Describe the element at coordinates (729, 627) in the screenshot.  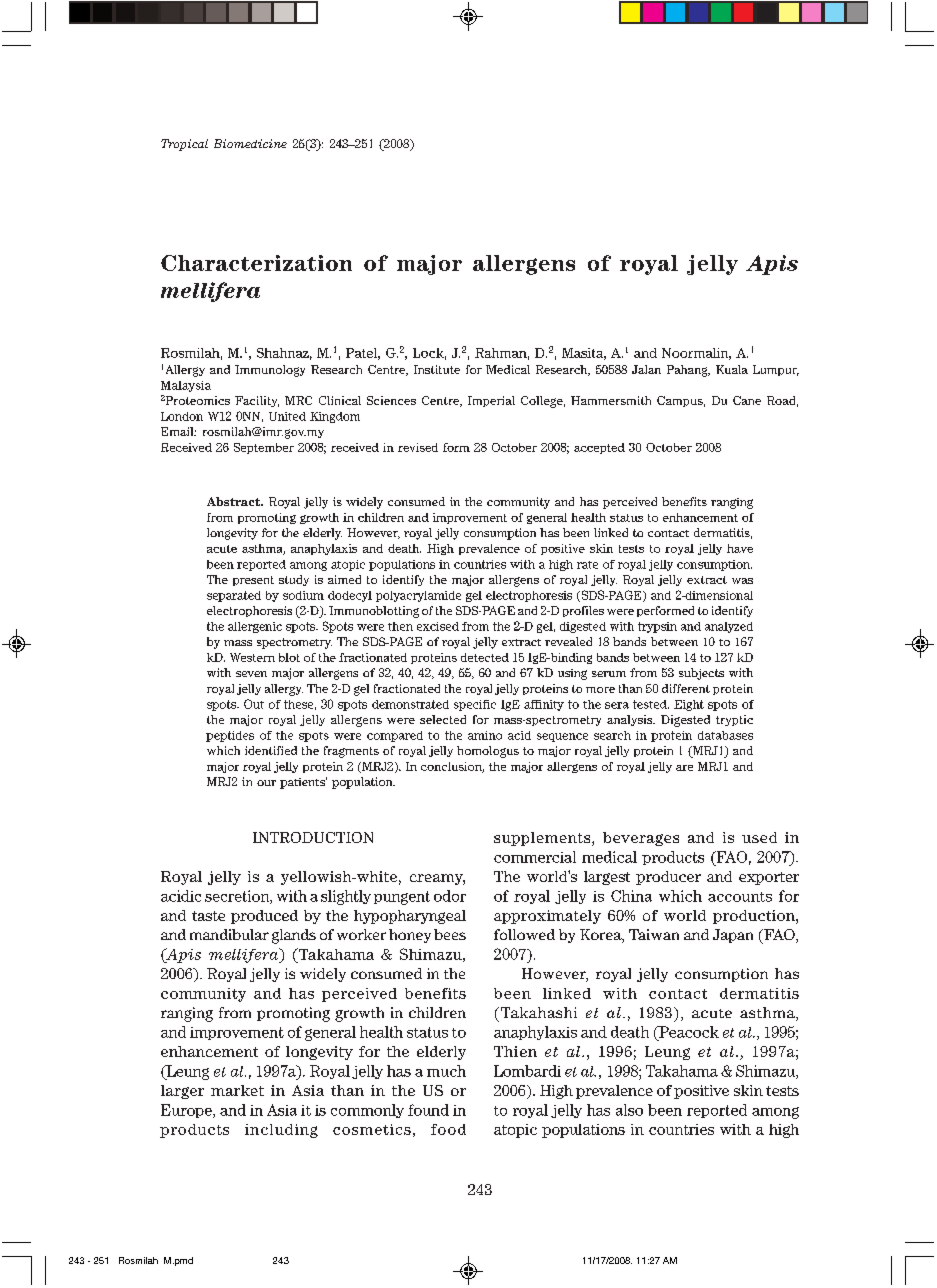
I see `analyzed` at that location.
